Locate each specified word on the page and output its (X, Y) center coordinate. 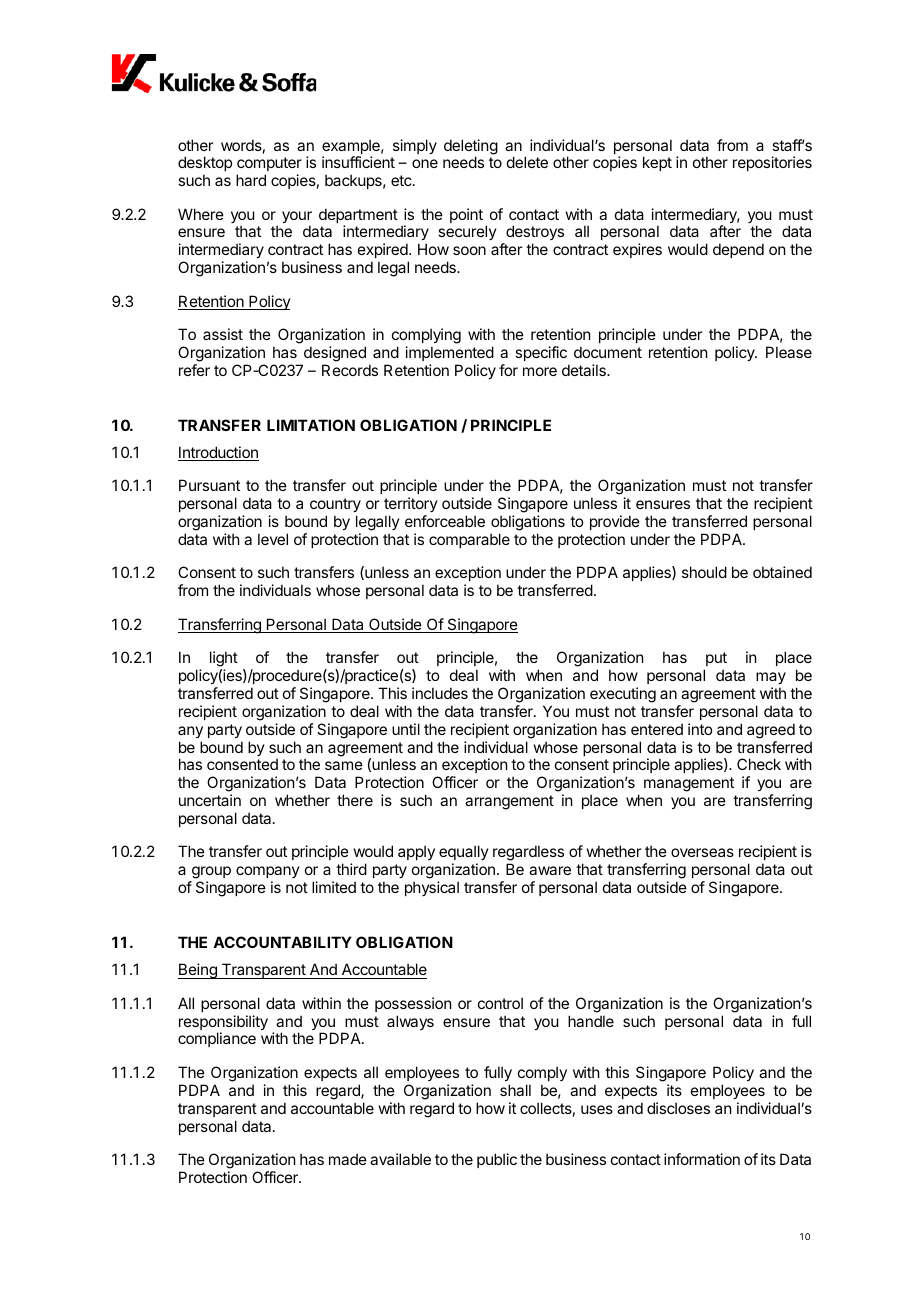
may (771, 678)
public (497, 1160)
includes (440, 693)
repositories (772, 163)
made (348, 1159)
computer (269, 166)
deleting (471, 148)
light (224, 660)
